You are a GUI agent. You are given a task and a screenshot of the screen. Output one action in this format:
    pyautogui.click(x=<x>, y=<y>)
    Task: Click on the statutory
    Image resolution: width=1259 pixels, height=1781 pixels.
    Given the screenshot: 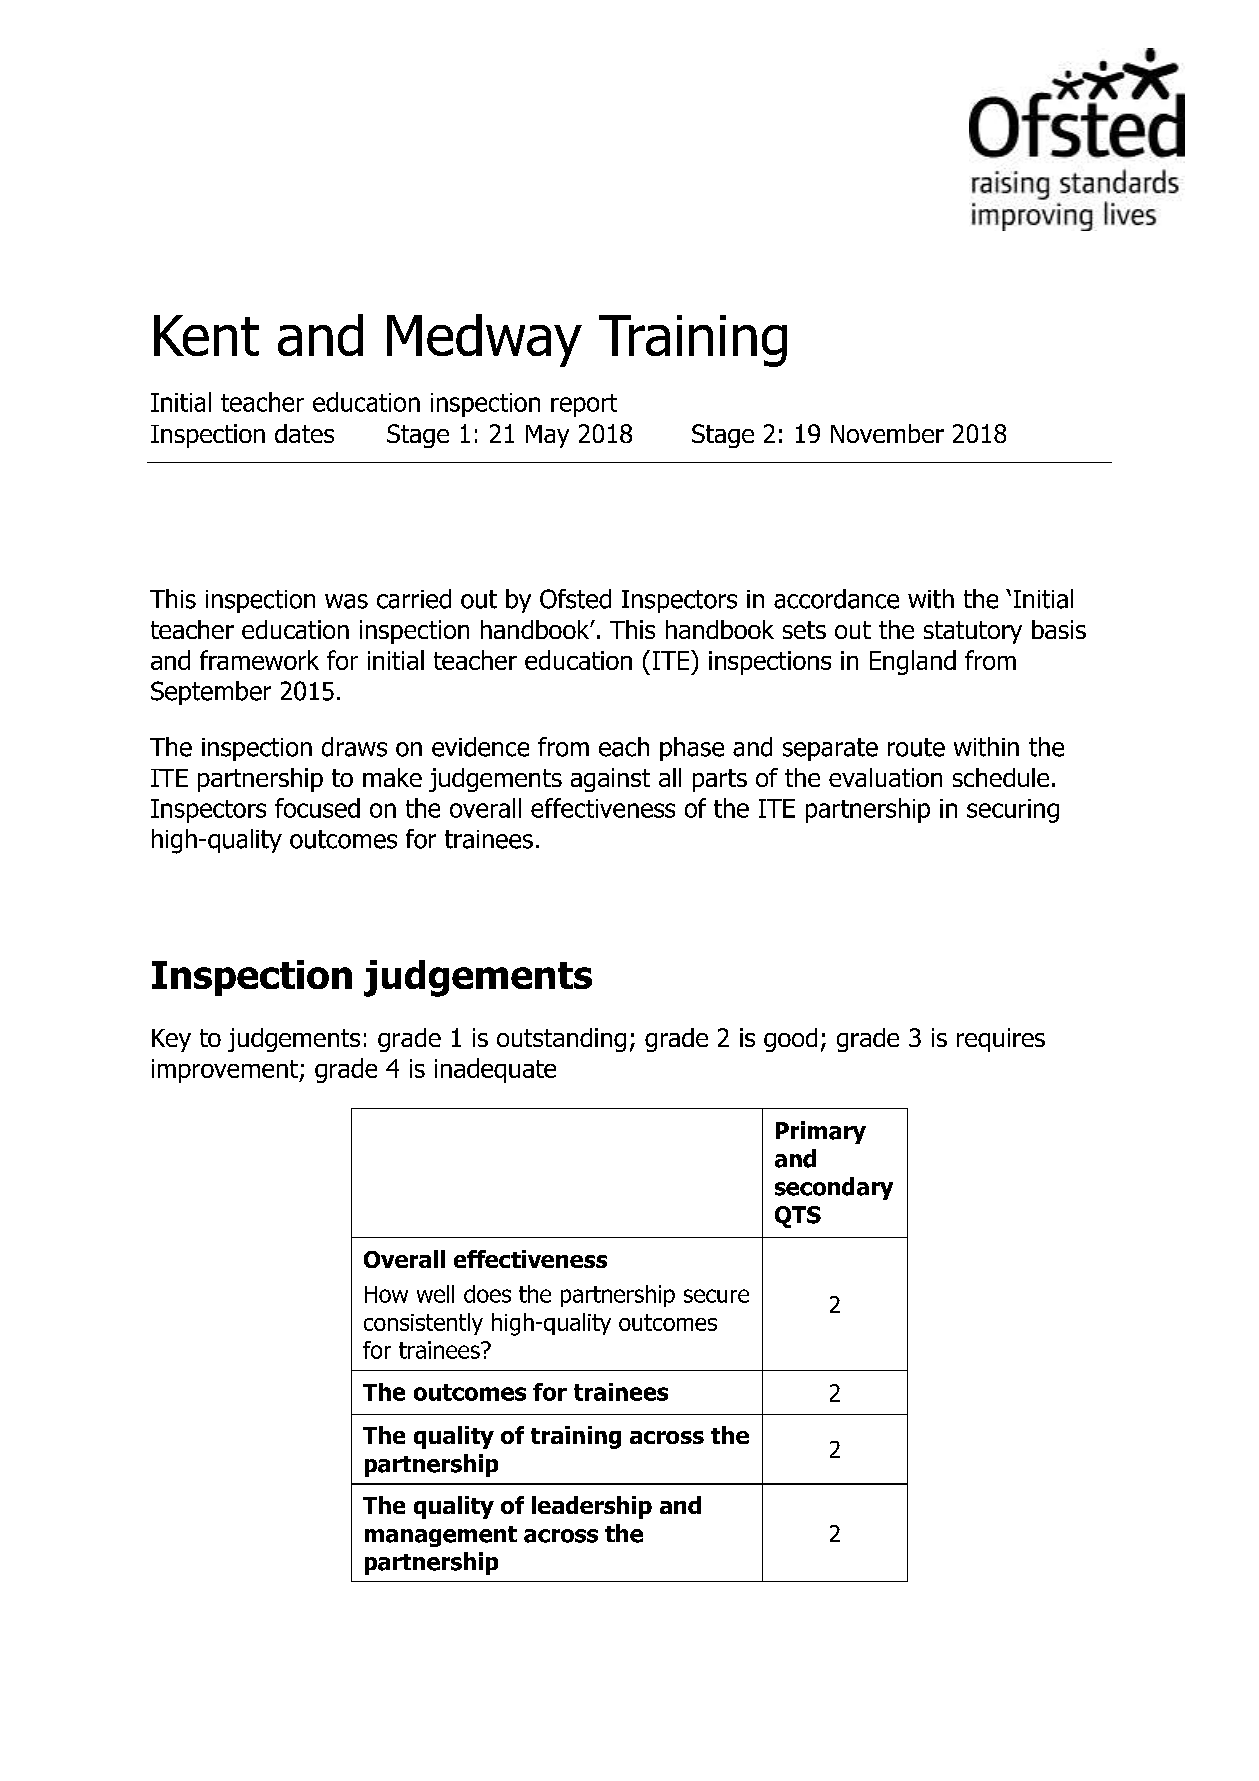 What is the action you would take?
    pyautogui.click(x=973, y=632)
